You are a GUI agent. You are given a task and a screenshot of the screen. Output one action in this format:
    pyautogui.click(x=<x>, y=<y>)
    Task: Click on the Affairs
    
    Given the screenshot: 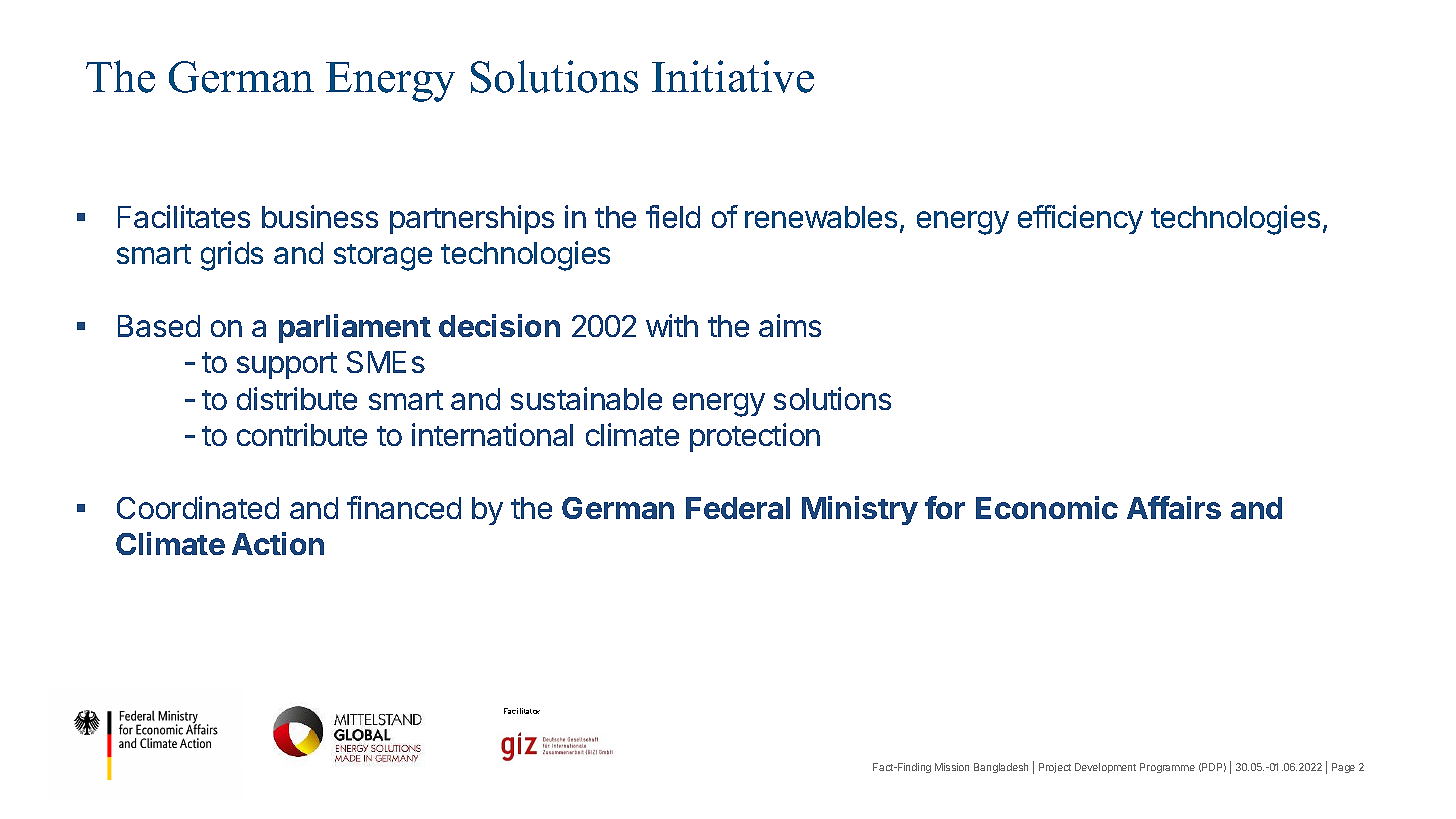 What is the action you would take?
    pyautogui.click(x=1174, y=507)
